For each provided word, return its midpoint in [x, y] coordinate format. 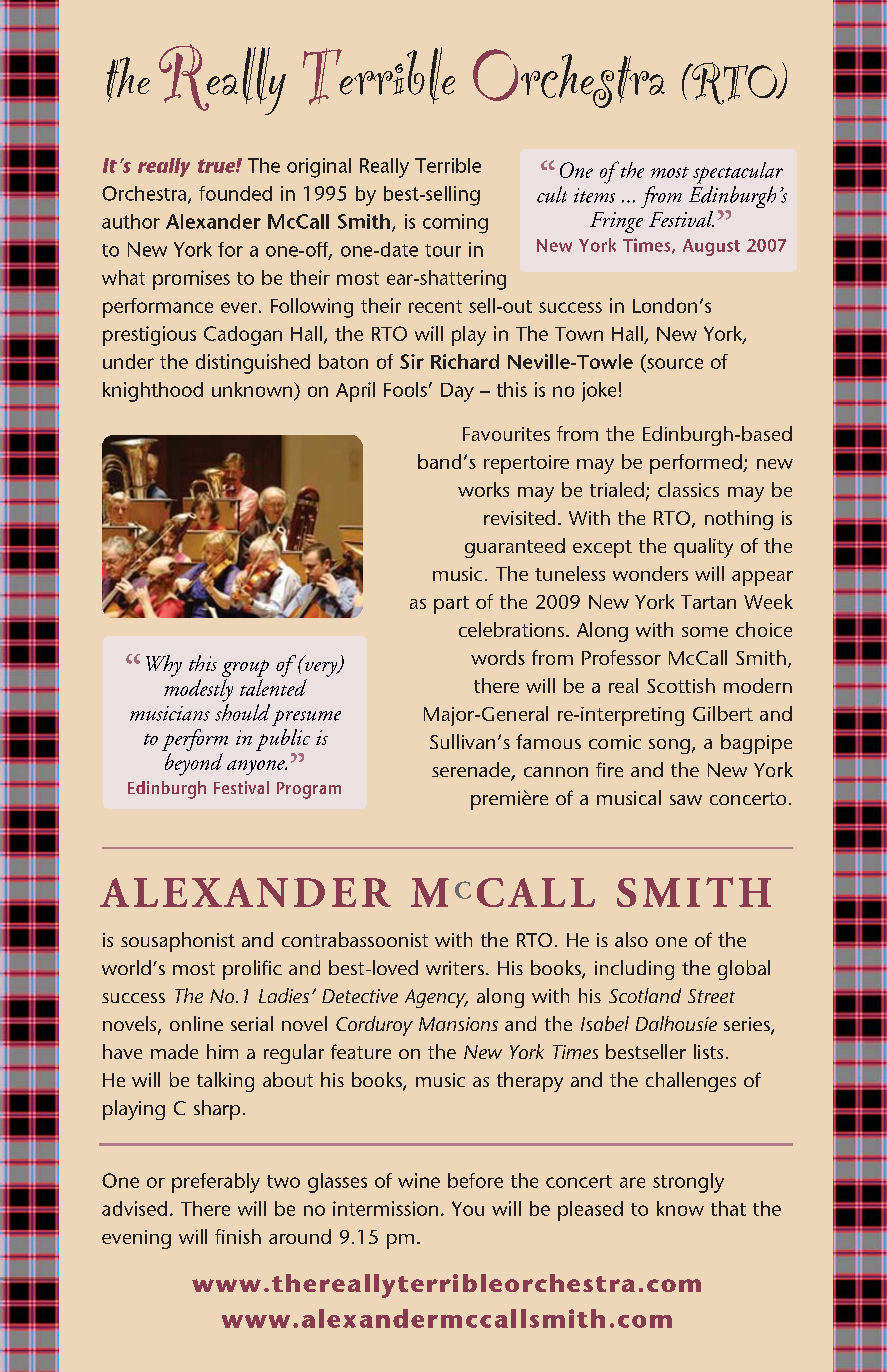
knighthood [153, 392]
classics [688, 489]
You [468, 1208]
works [483, 489]
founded [235, 193]
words [498, 657]
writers [455, 968]
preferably [216, 1183]
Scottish [681, 685]
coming [455, 224]
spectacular [738, 173]
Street [711, 996]
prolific [252, 970]
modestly [198, 690]
